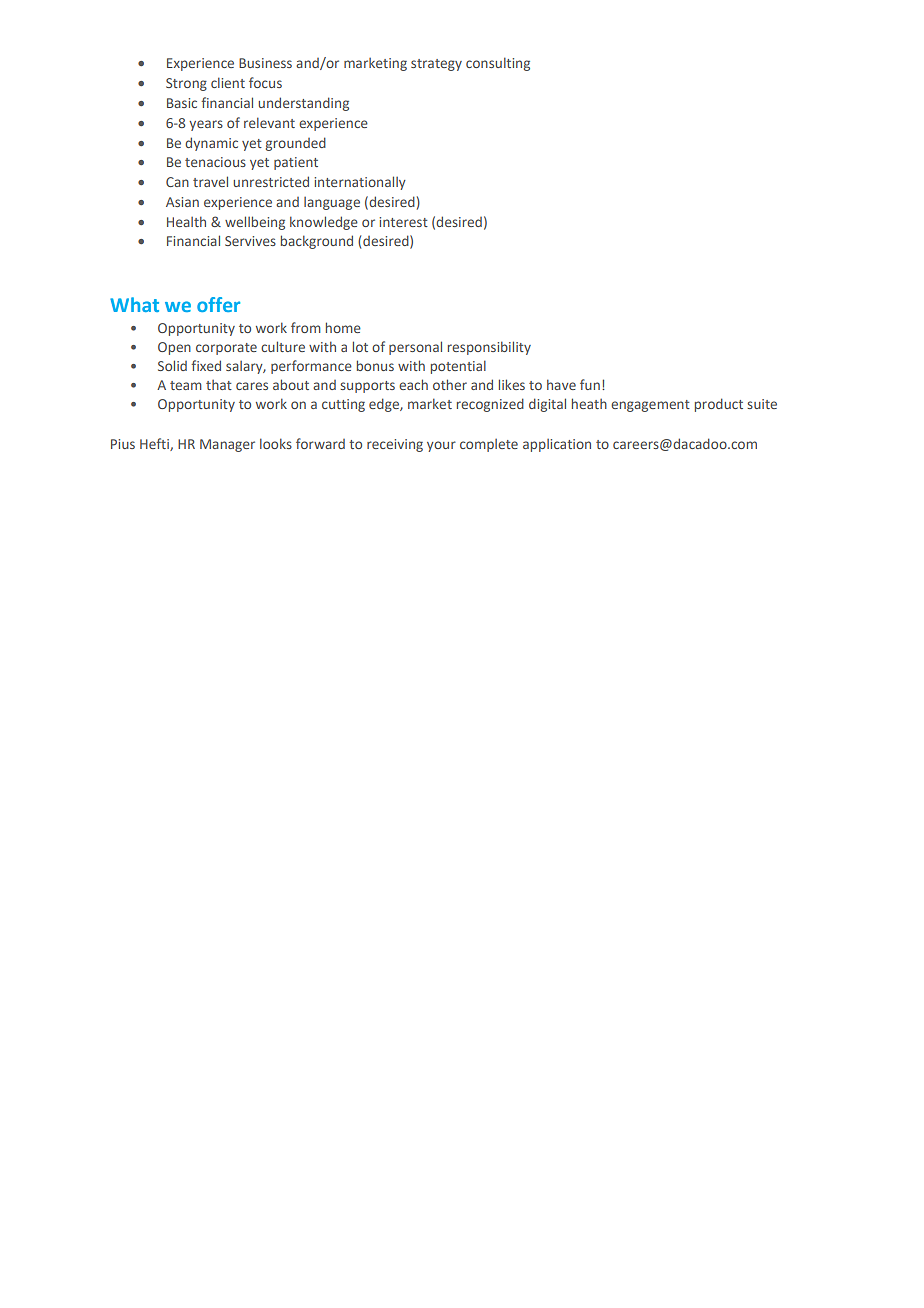 This page has height=1308, width=924. Describe the element at coordinates (227, 445) in the page. I see `Manager` at that location.
